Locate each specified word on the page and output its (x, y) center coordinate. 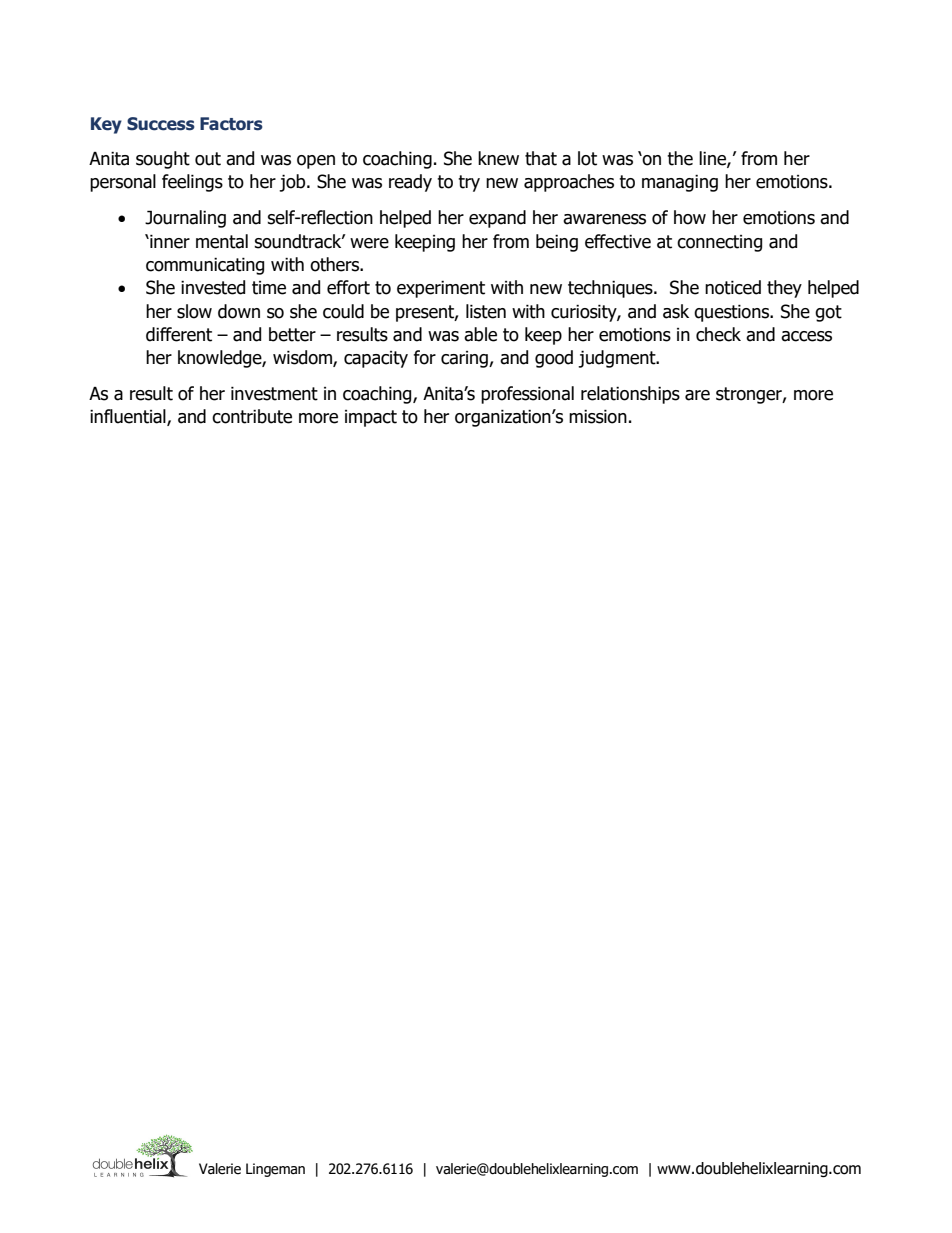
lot (587, 158)
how (690, 217)
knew (498, 158)
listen (486, 311)
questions (733, 313)
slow (194, 311)
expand (497, 219)
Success (161, 124)
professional (527, 395)
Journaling (185, 219)
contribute (252, 416)
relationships (630, 395)
